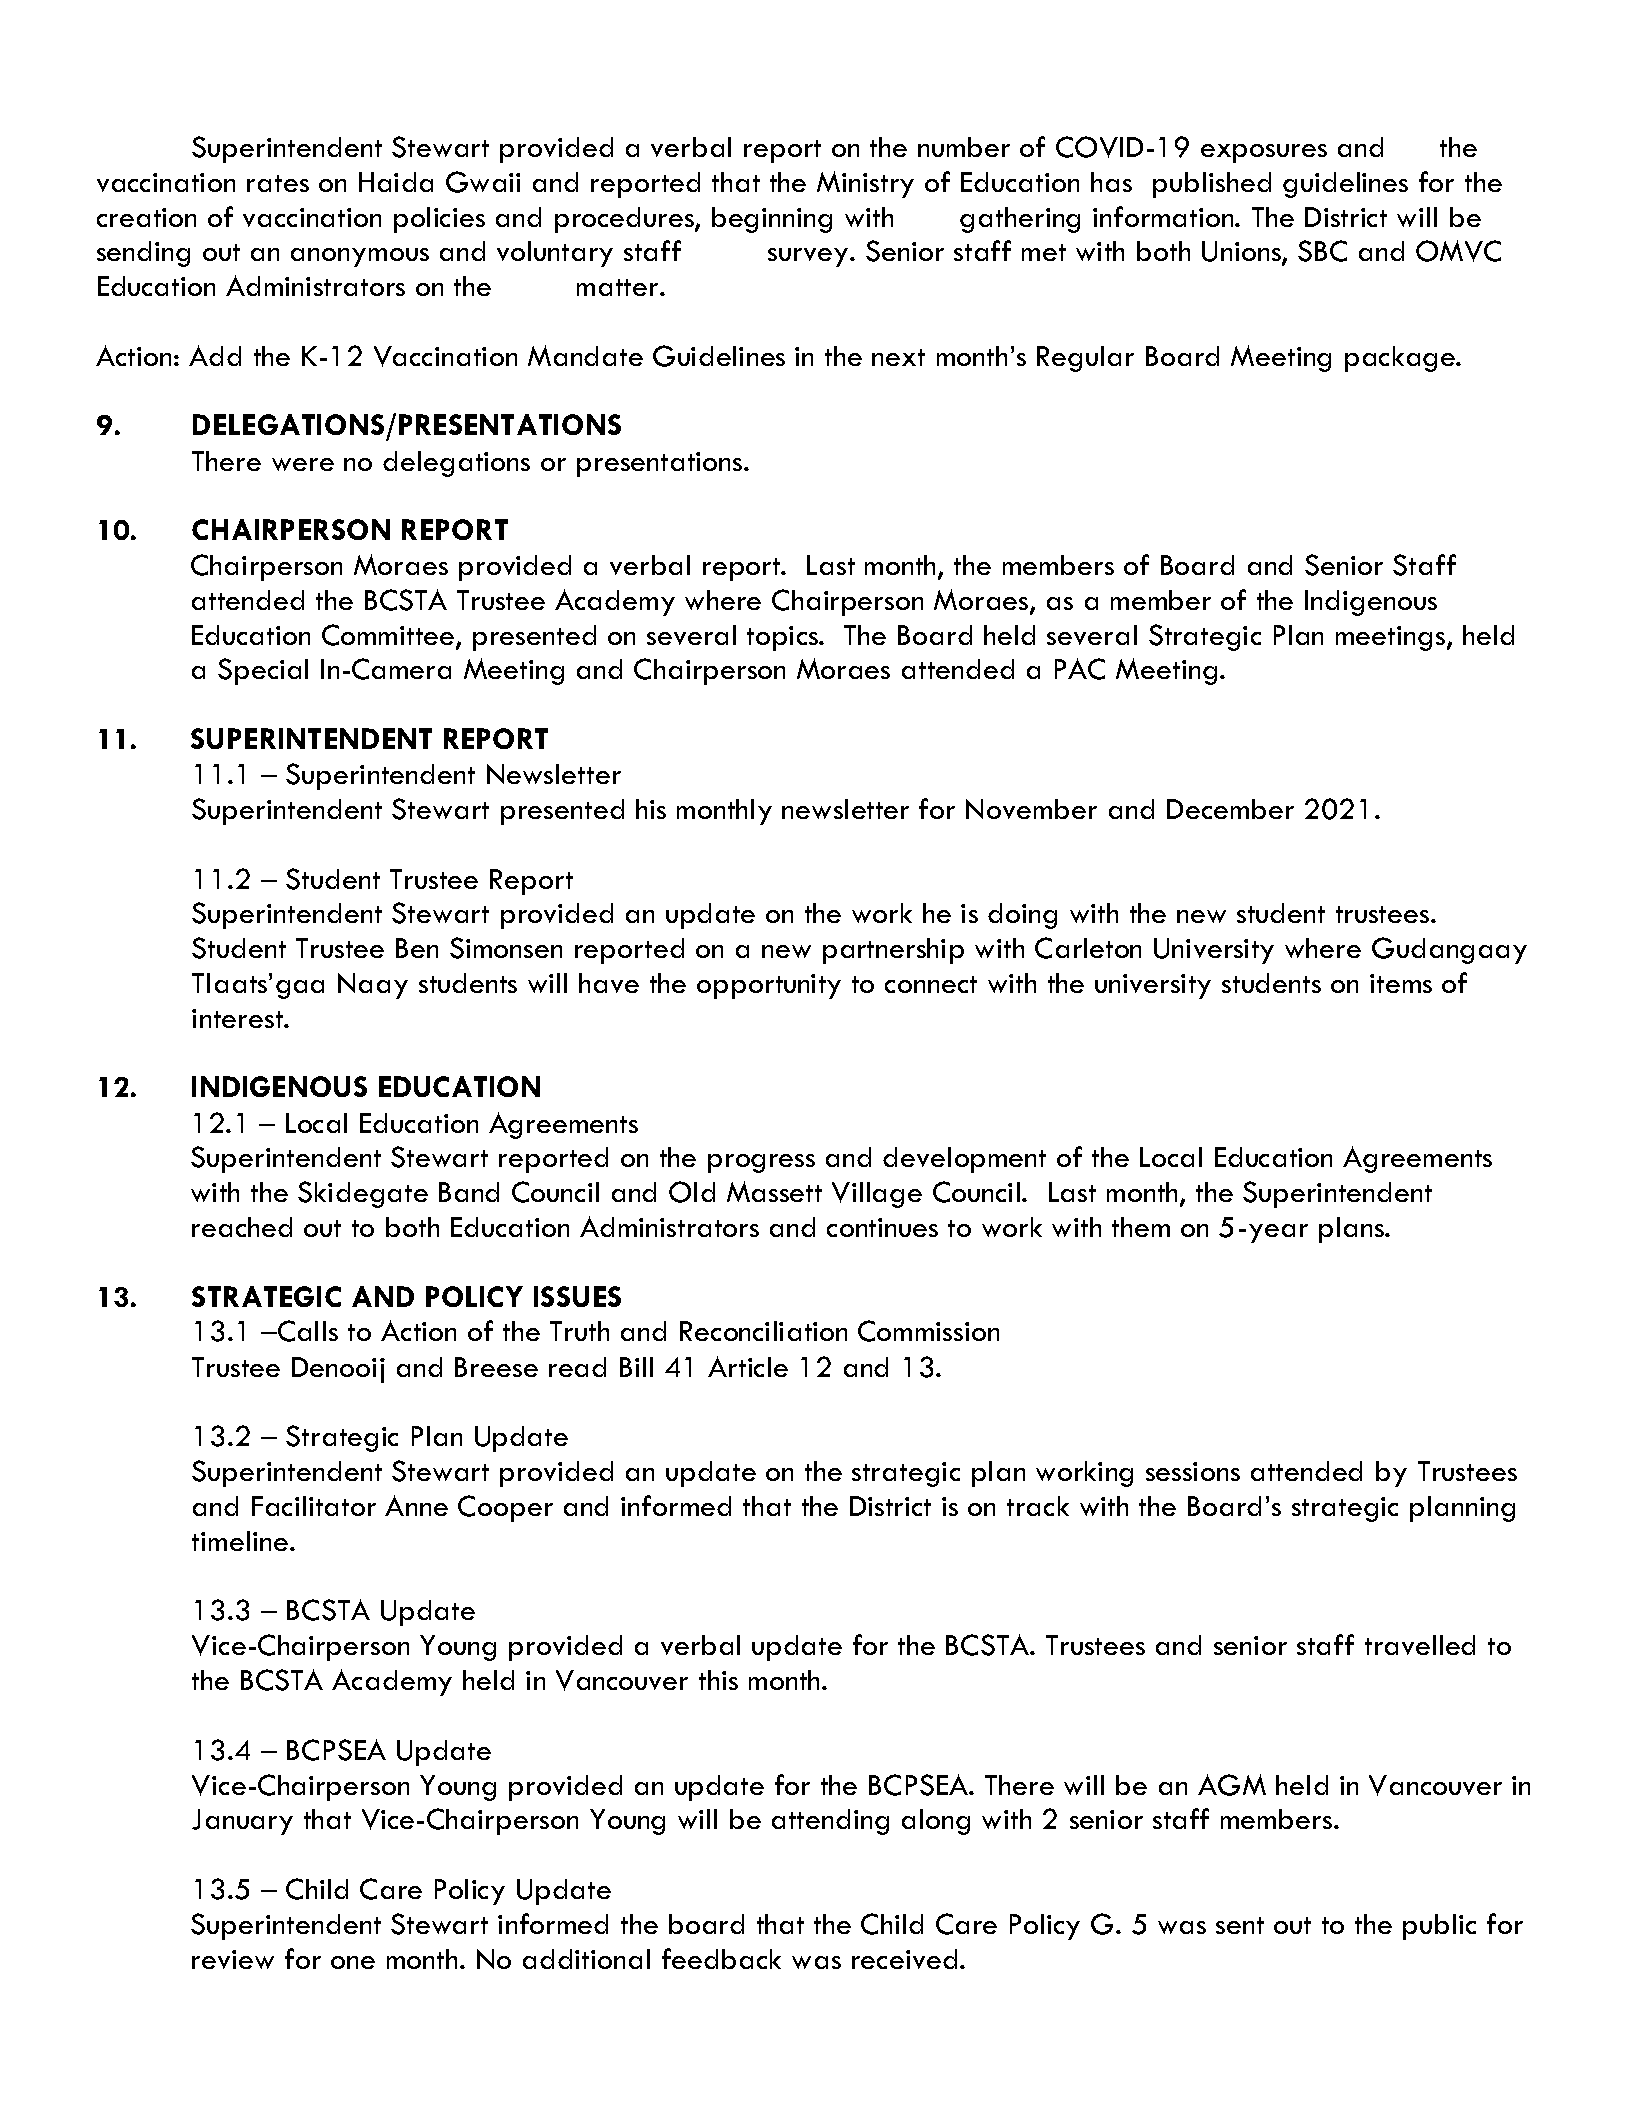 The width and height of the screenshot is (1631, 2111). What do you see at coordinates (307, 1331) in the screenshot?
I see `Calls` at bounding box center [307, 1331].
